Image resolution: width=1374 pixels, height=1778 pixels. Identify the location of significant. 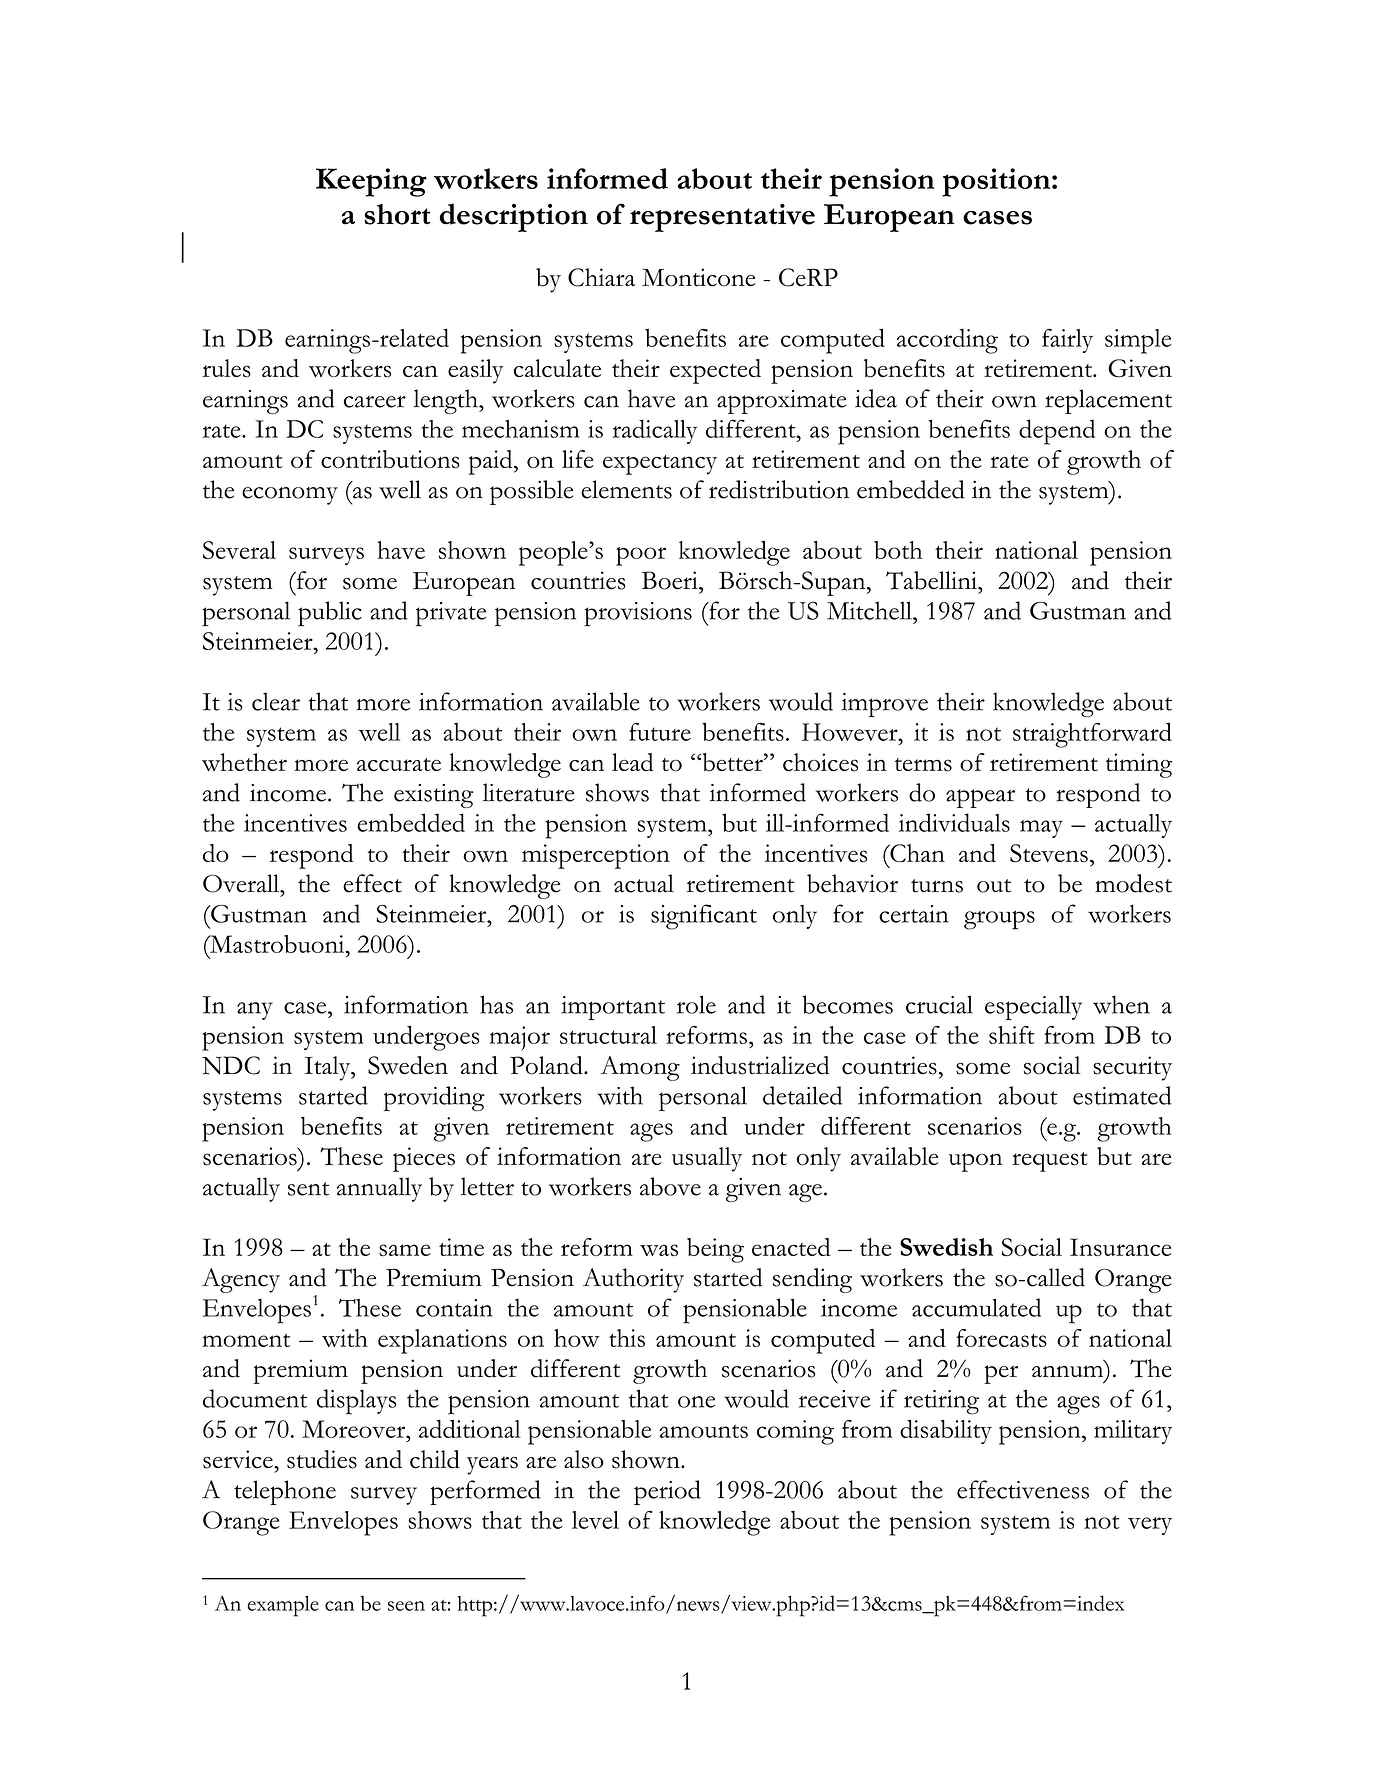
(704, 917).
